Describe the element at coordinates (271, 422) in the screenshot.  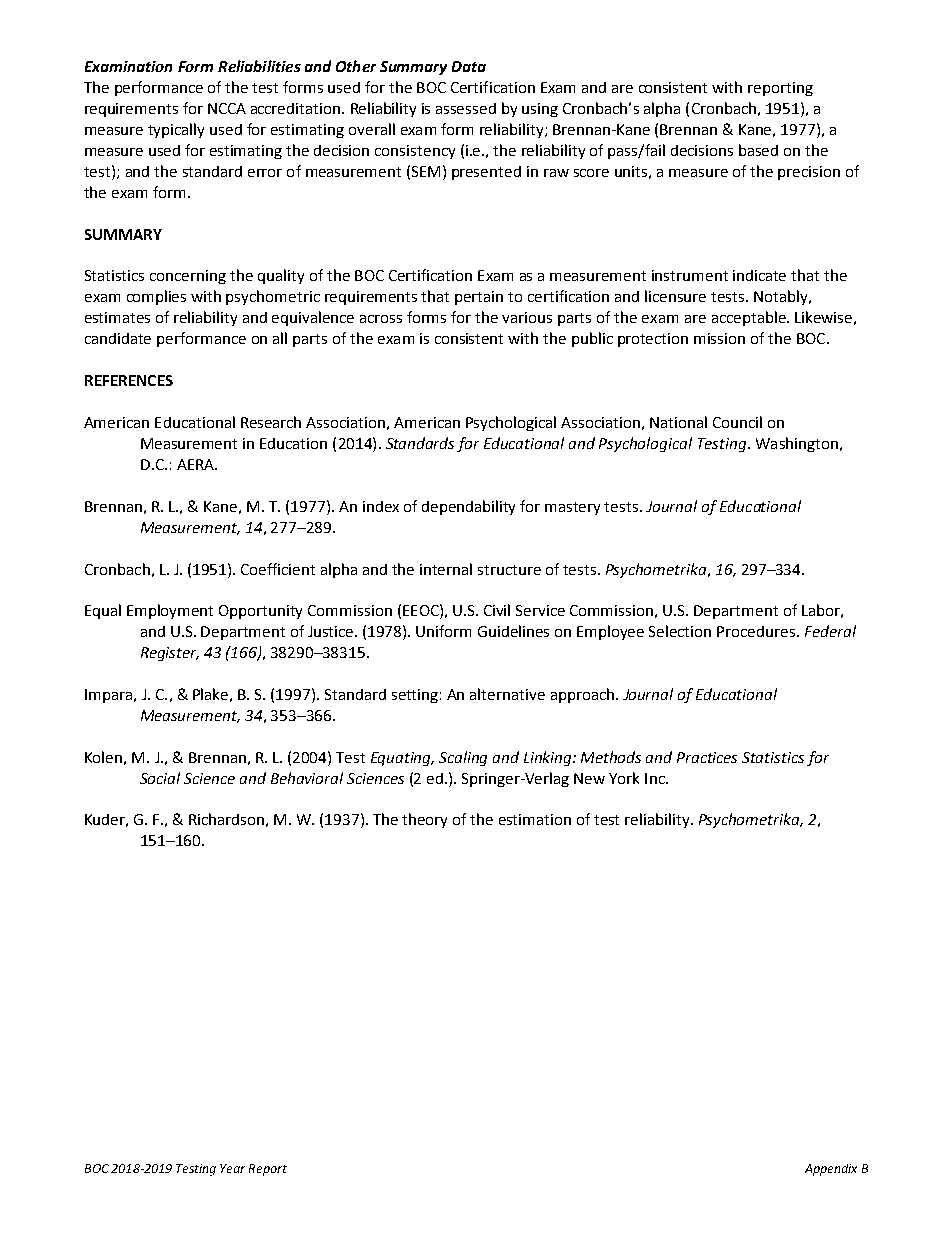
I see `Research` at that location.
